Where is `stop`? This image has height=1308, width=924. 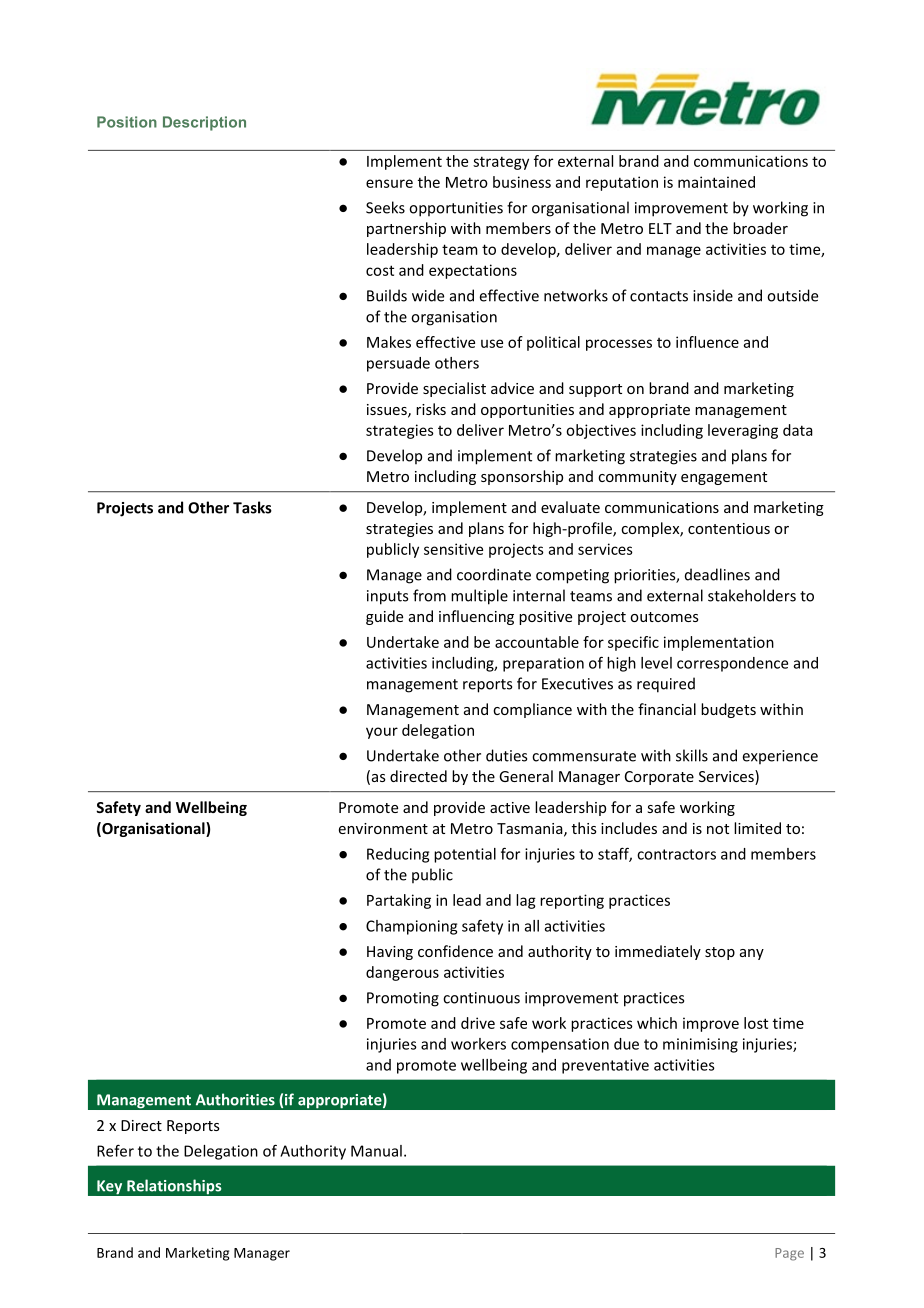
stop is located at coordinates (720, 953).
